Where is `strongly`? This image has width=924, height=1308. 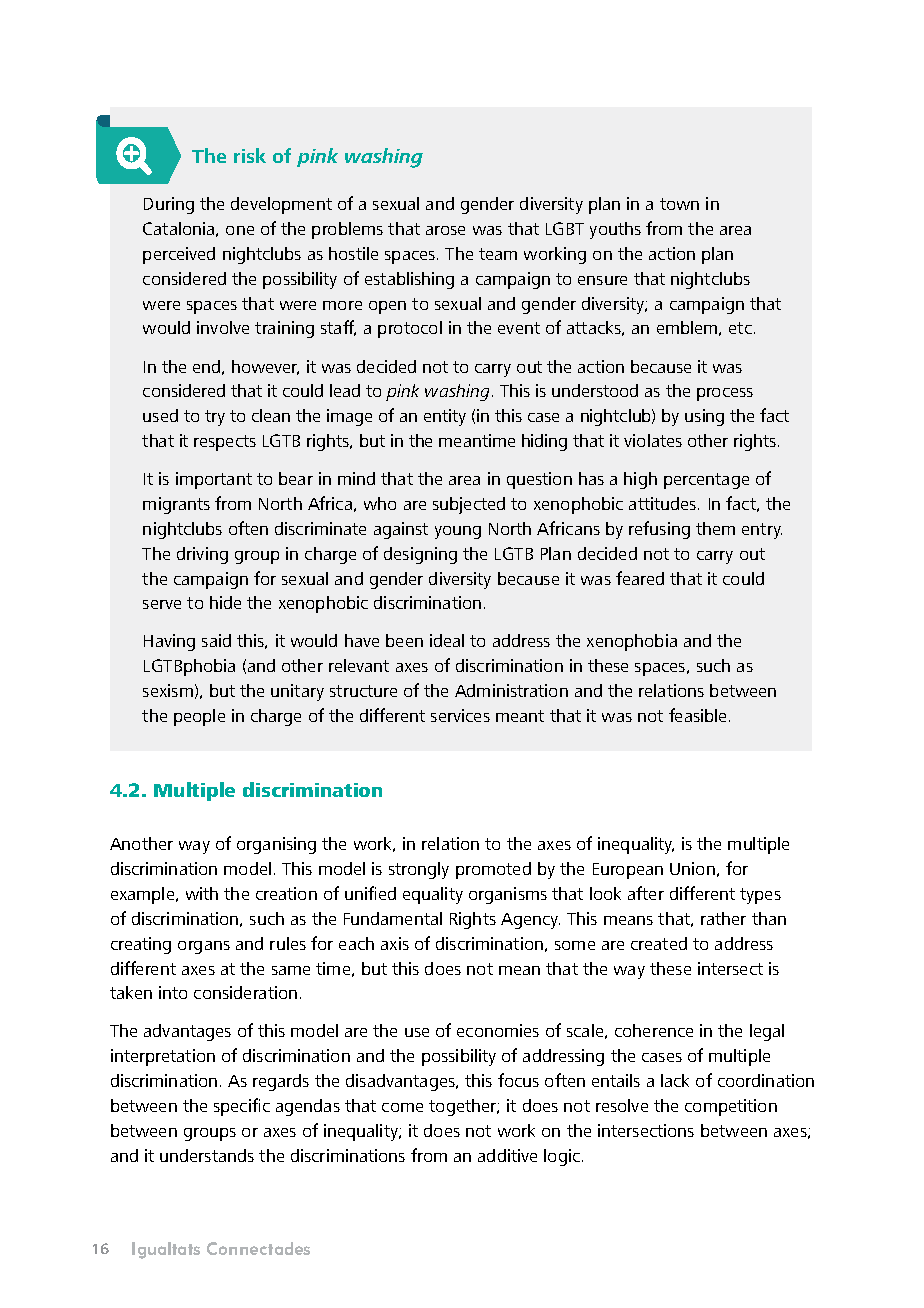
strongly is located at coordinates (419, 870).
